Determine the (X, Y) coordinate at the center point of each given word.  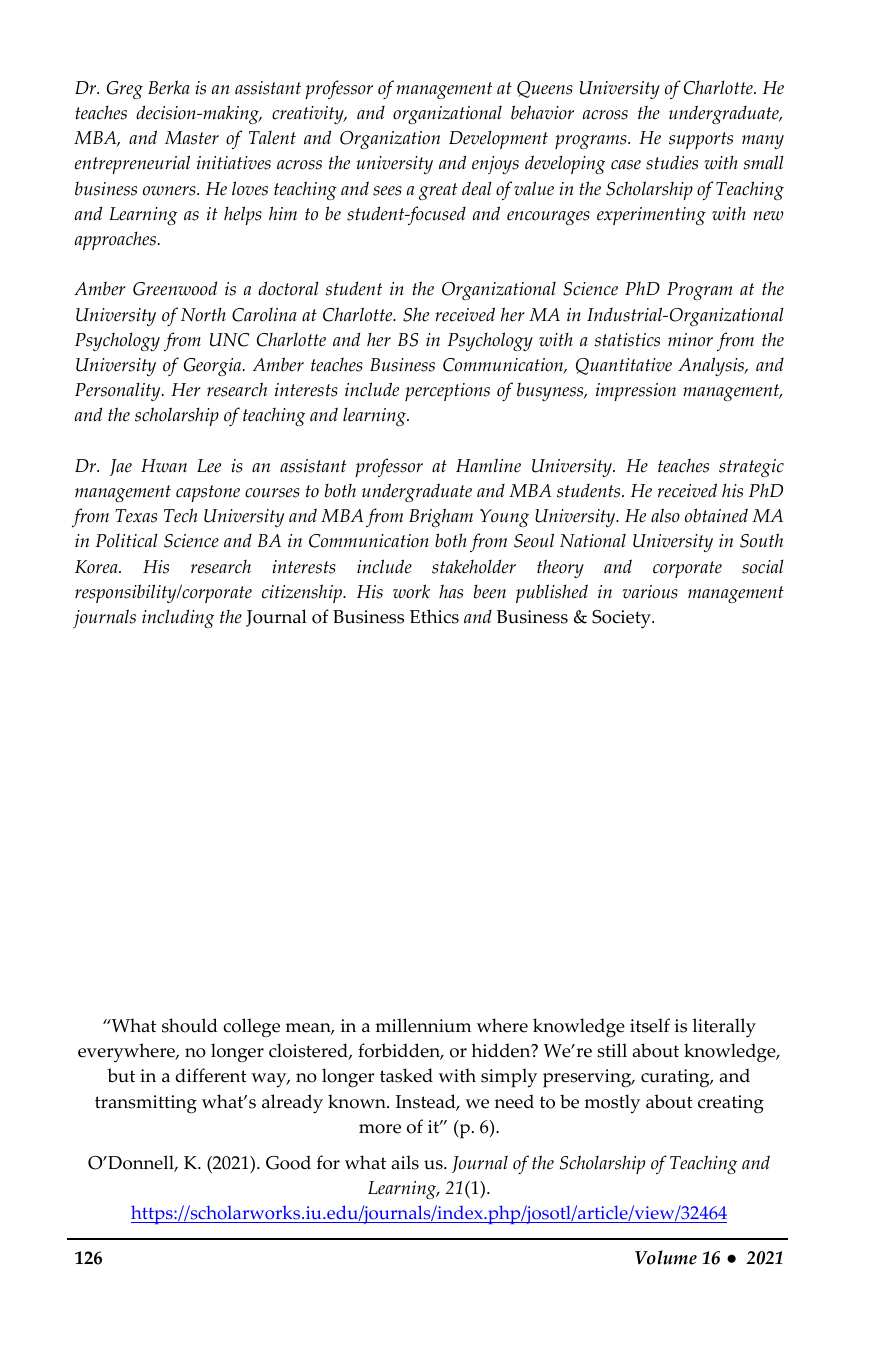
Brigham (441, 517)
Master (192, 138)
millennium (423, 1025)
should (190, 1025)
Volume (666, 1257)
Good (288, 1162)
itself (650, 1025)
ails (405, 1162)
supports (701, 140)
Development (498, 139)
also (665, 515)
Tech (181, 515)
